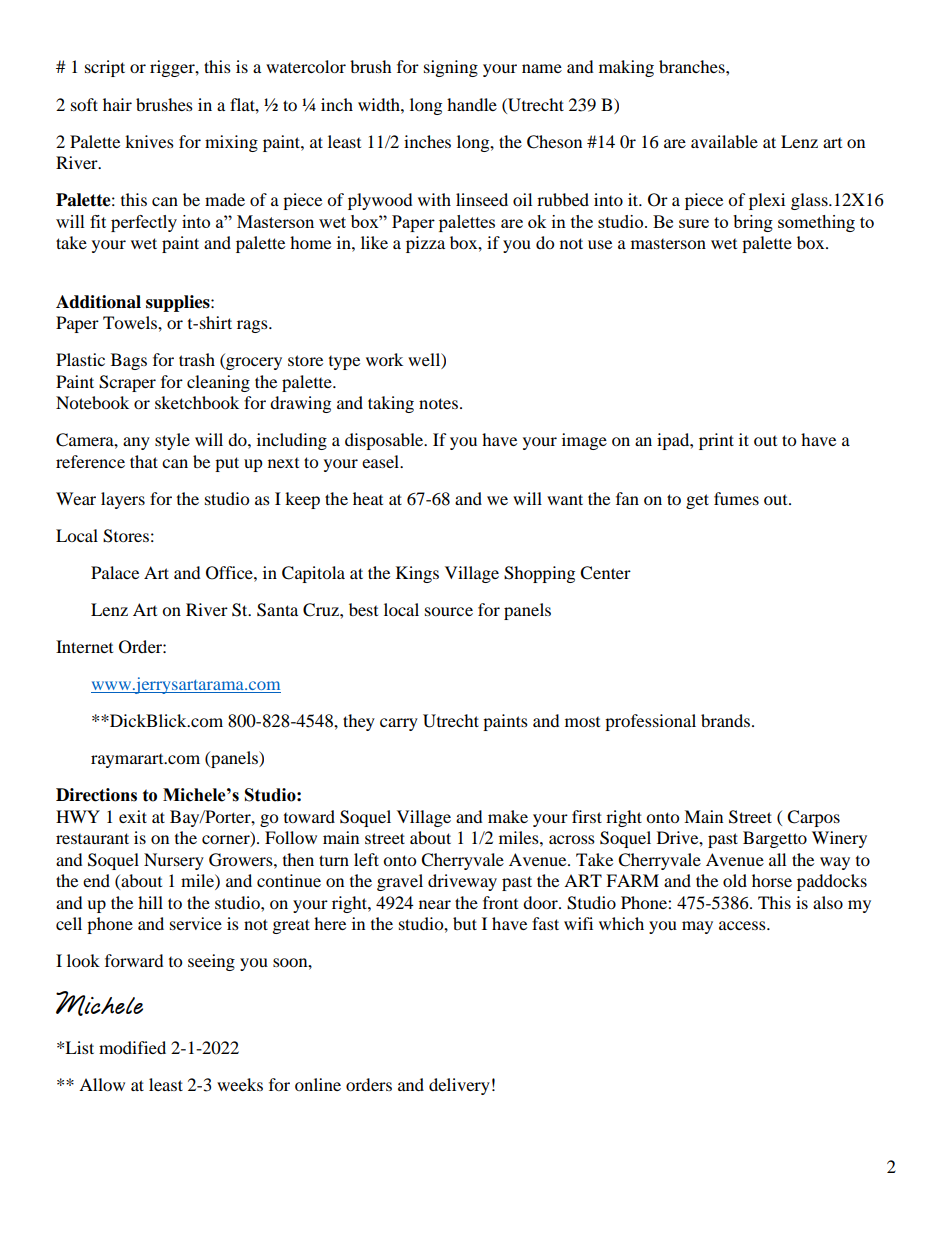  Describe the element at coordinates (172, 441) in the screenshot. I see `style` at that location.
